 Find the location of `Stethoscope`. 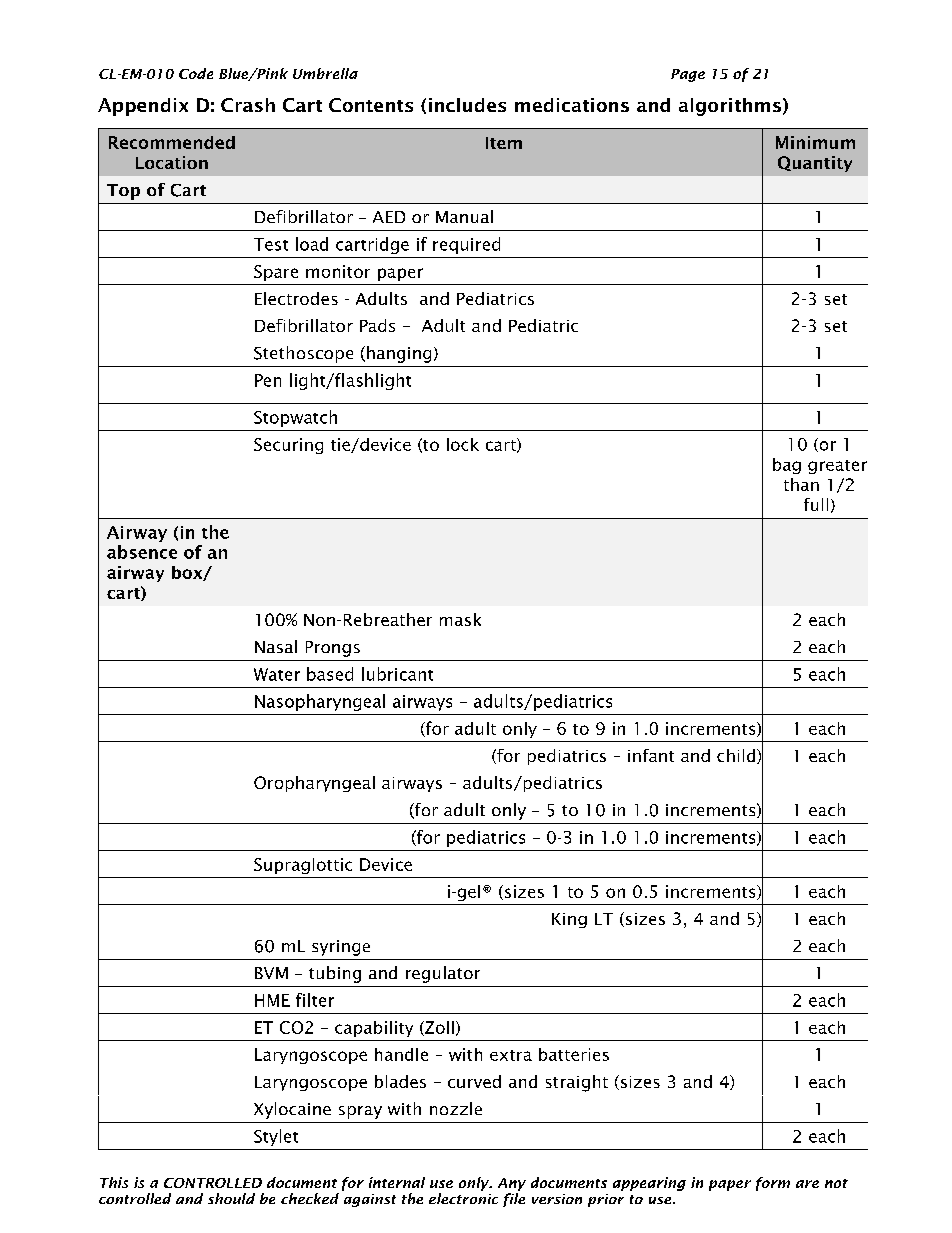

Stethoscope is located at coordinates (303, 354).
